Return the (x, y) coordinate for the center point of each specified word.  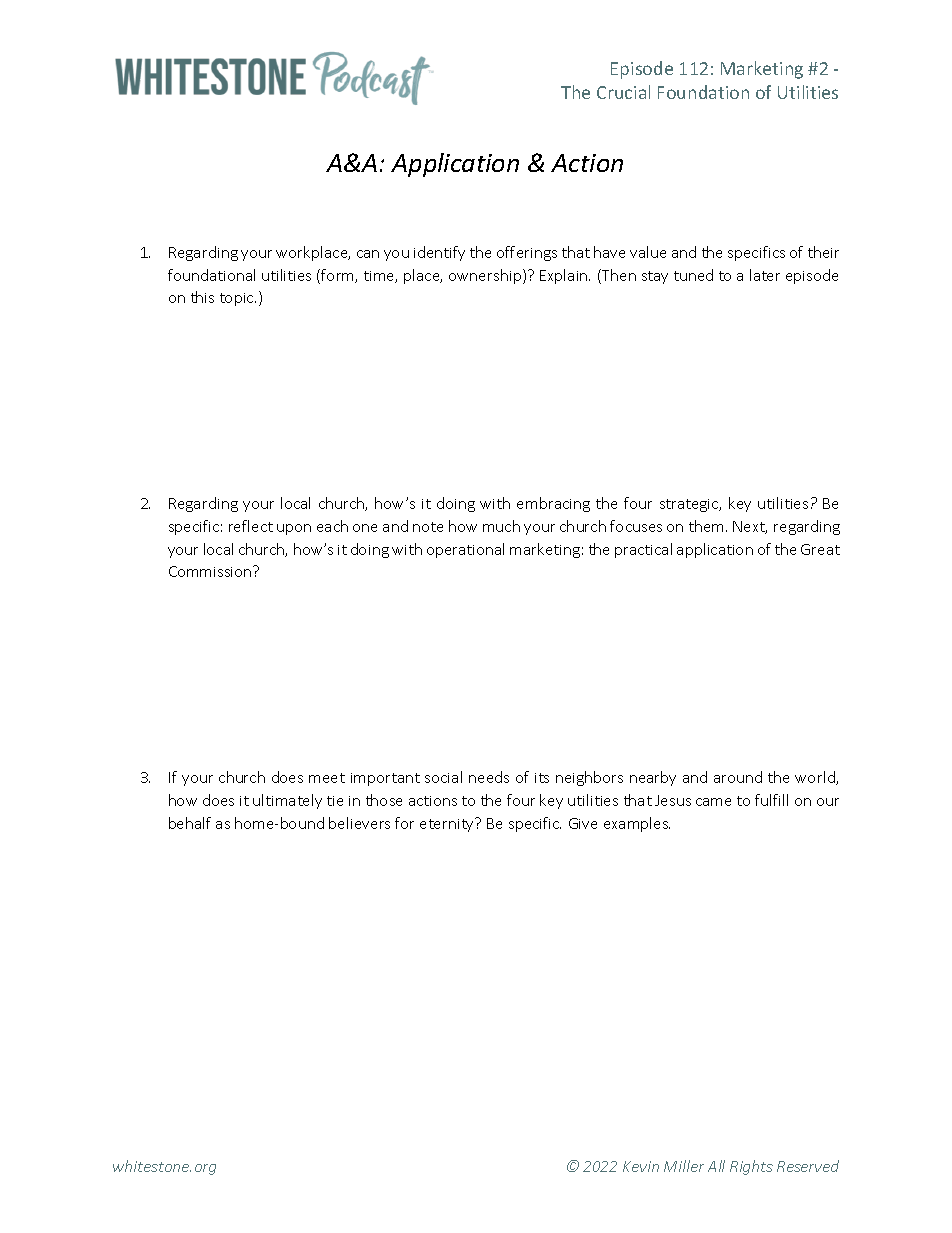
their (823, 252)
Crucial (623, 92)
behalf (190, 823)
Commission (211, 571)
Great (820, 549)
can (368, 254)
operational (465, 550)
